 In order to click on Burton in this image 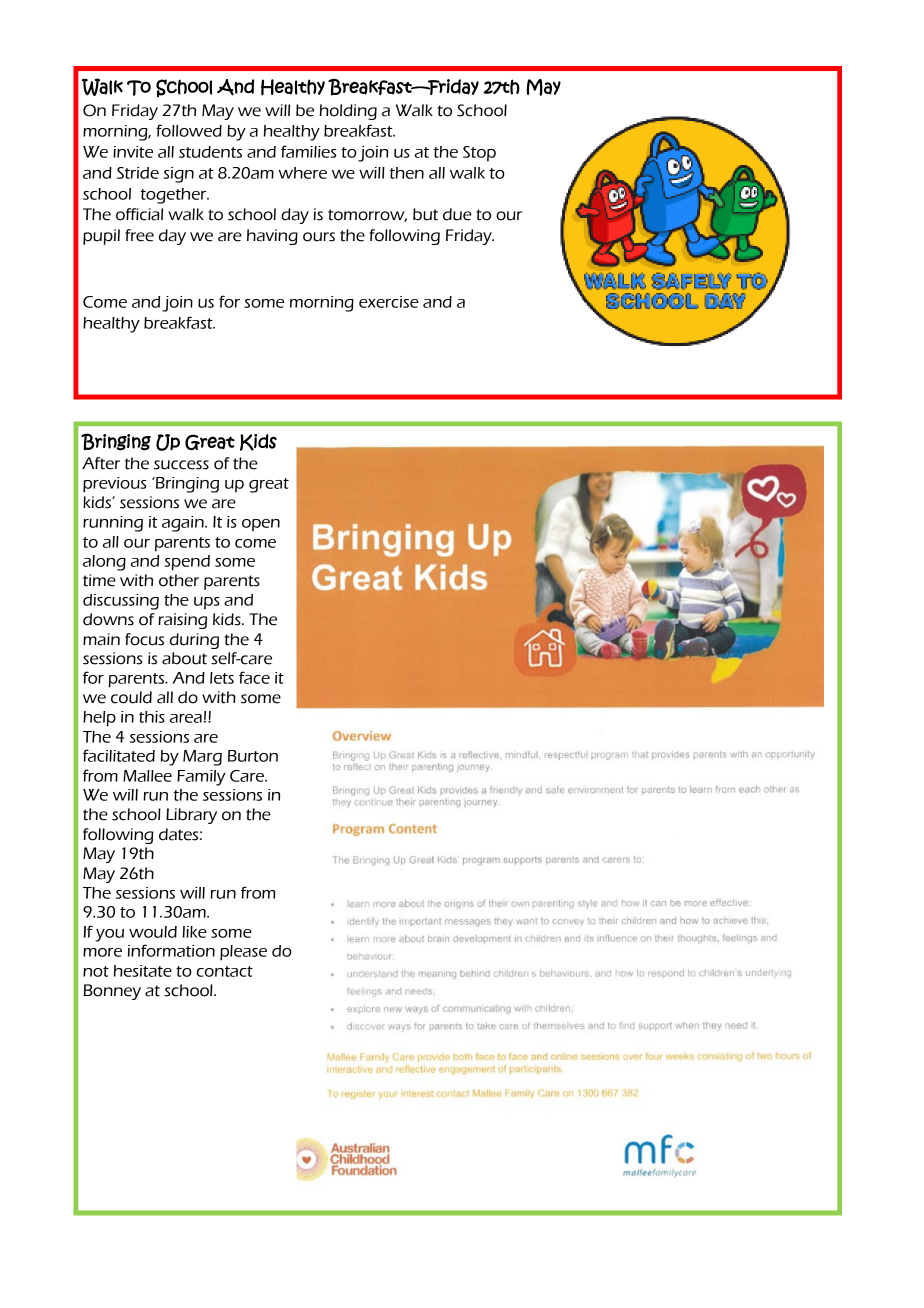, I will do `click(253, 756)`.
